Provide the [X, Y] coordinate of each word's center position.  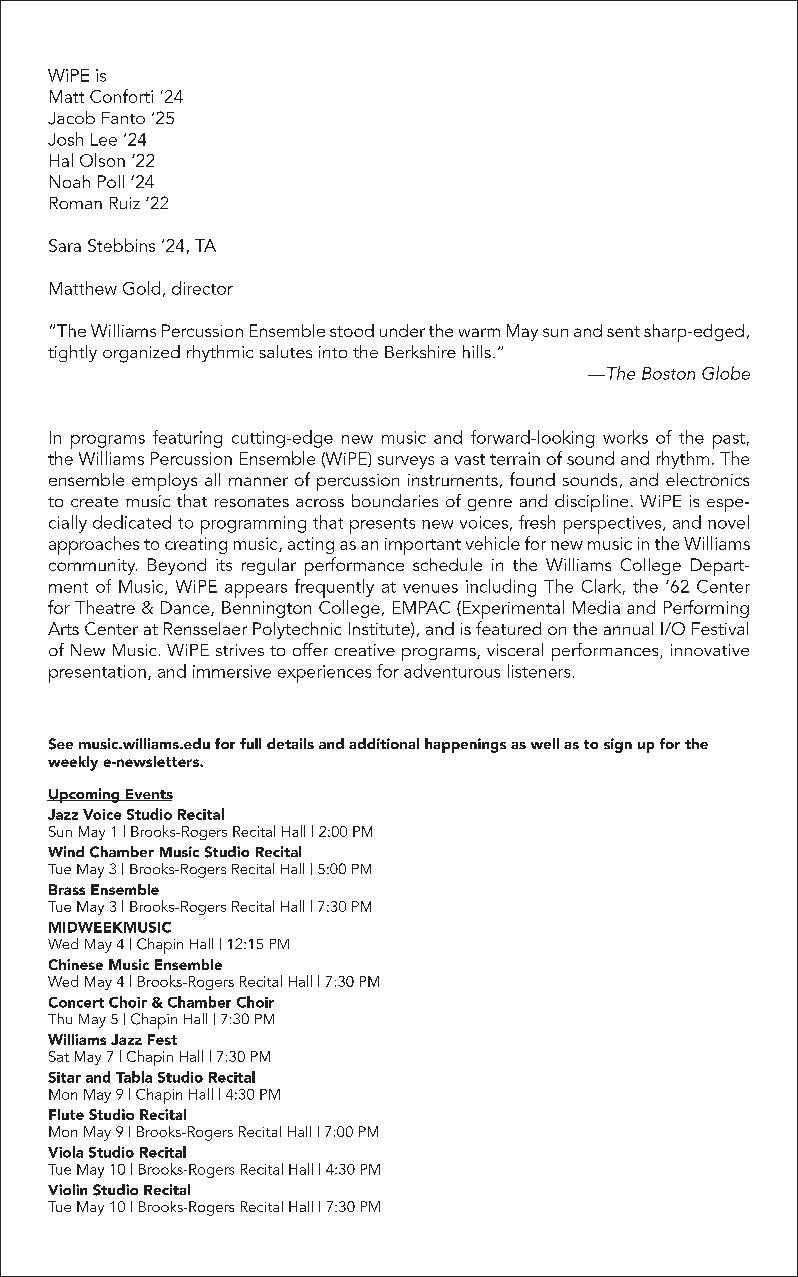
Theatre [105, 607]
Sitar [64, 1077]
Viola [65, 1152]
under [402, 330]
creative [365, 650]
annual [628, 628]
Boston [668, 373]
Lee [104, 139]
